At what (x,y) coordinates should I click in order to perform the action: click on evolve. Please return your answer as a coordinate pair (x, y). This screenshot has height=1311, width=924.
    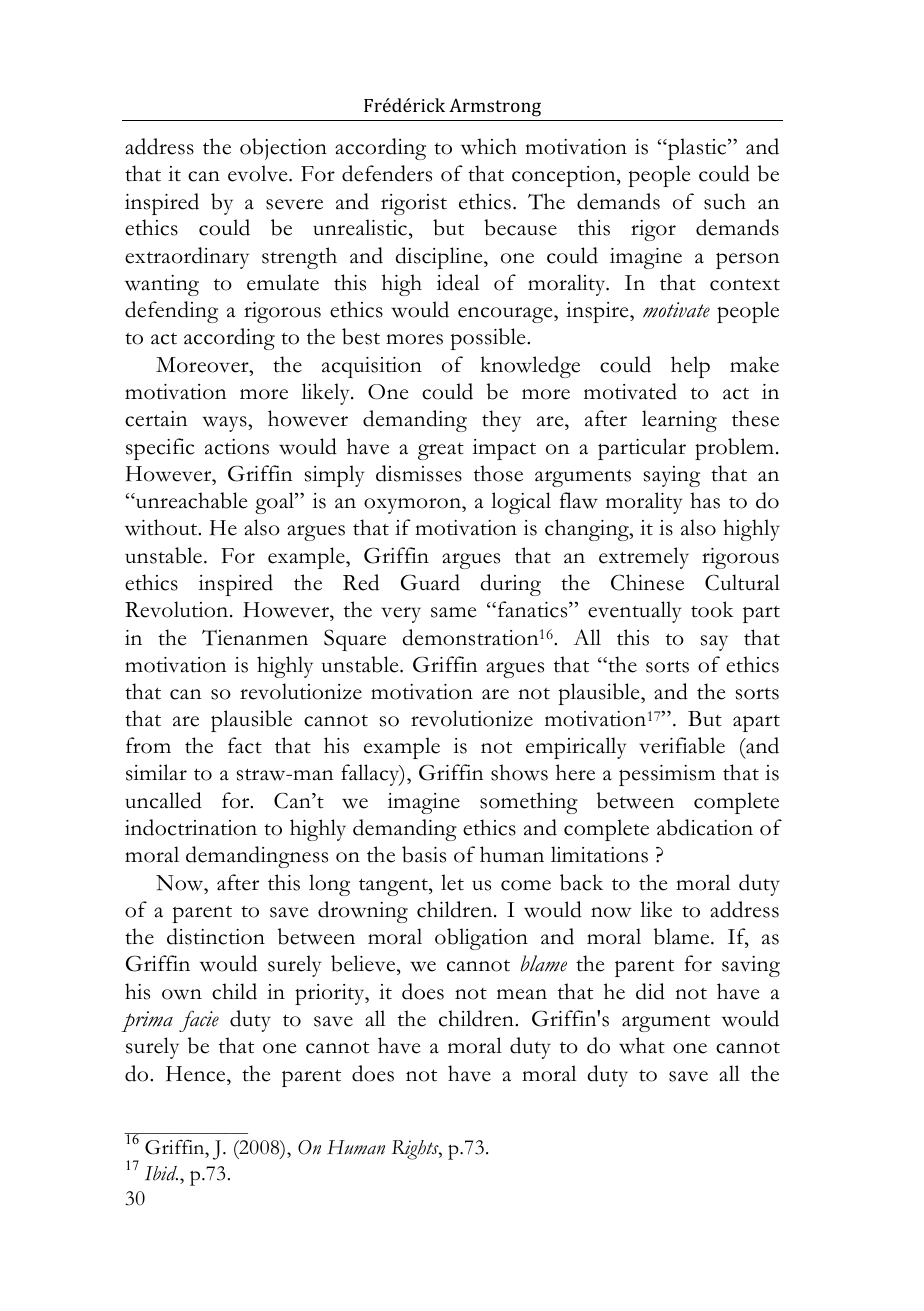
    Looking at the image, I should click on (259, 173).
